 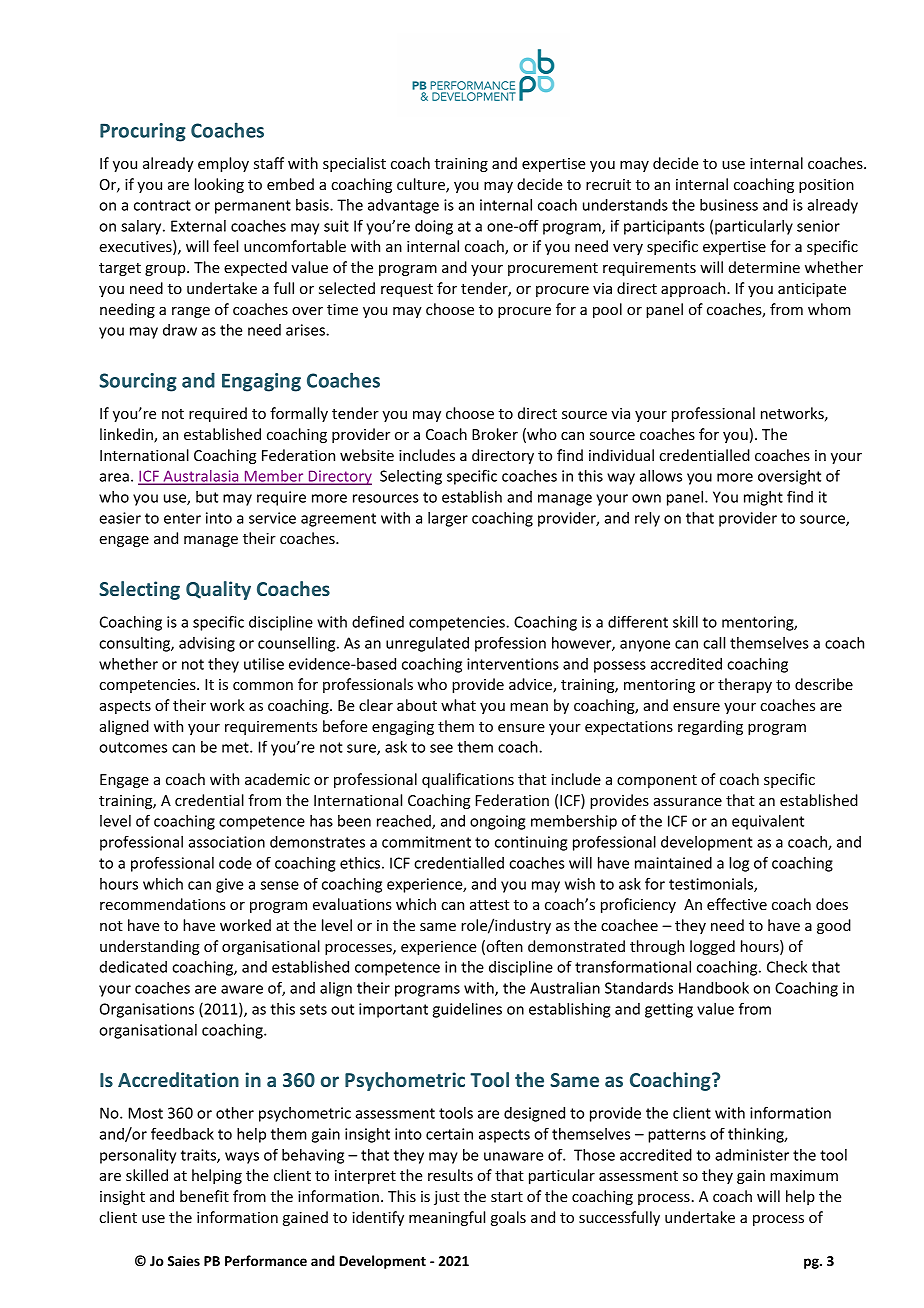 I want to click on unregulated, so click(x=427, y=644).
